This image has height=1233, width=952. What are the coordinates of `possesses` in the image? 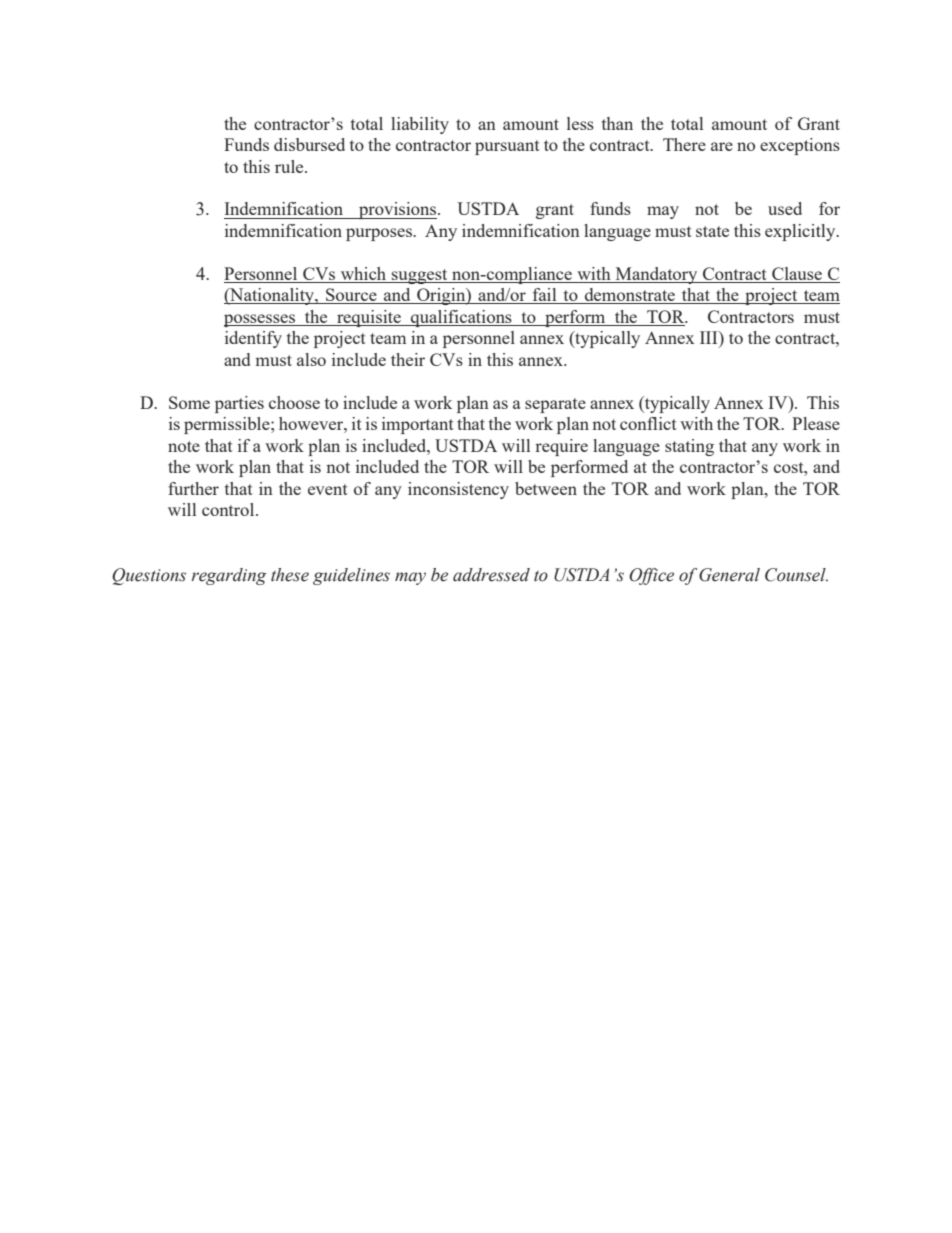 It's located at (260, 320).
